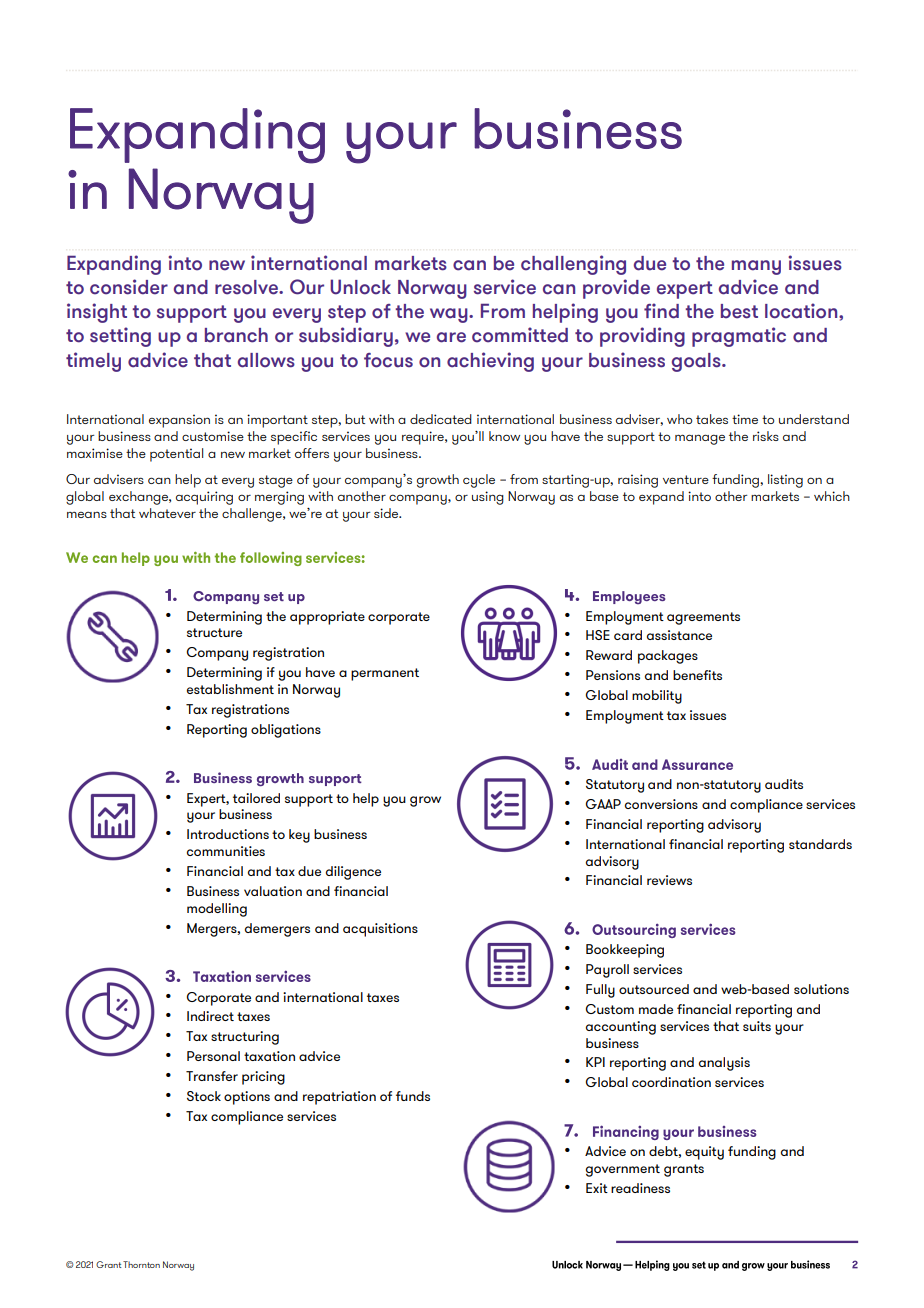 Image resolution: width=924 pixels, height=1308 pixels. Describe the element at coordinates (141, 1264) in the document. I see `Thornton` at that location.
